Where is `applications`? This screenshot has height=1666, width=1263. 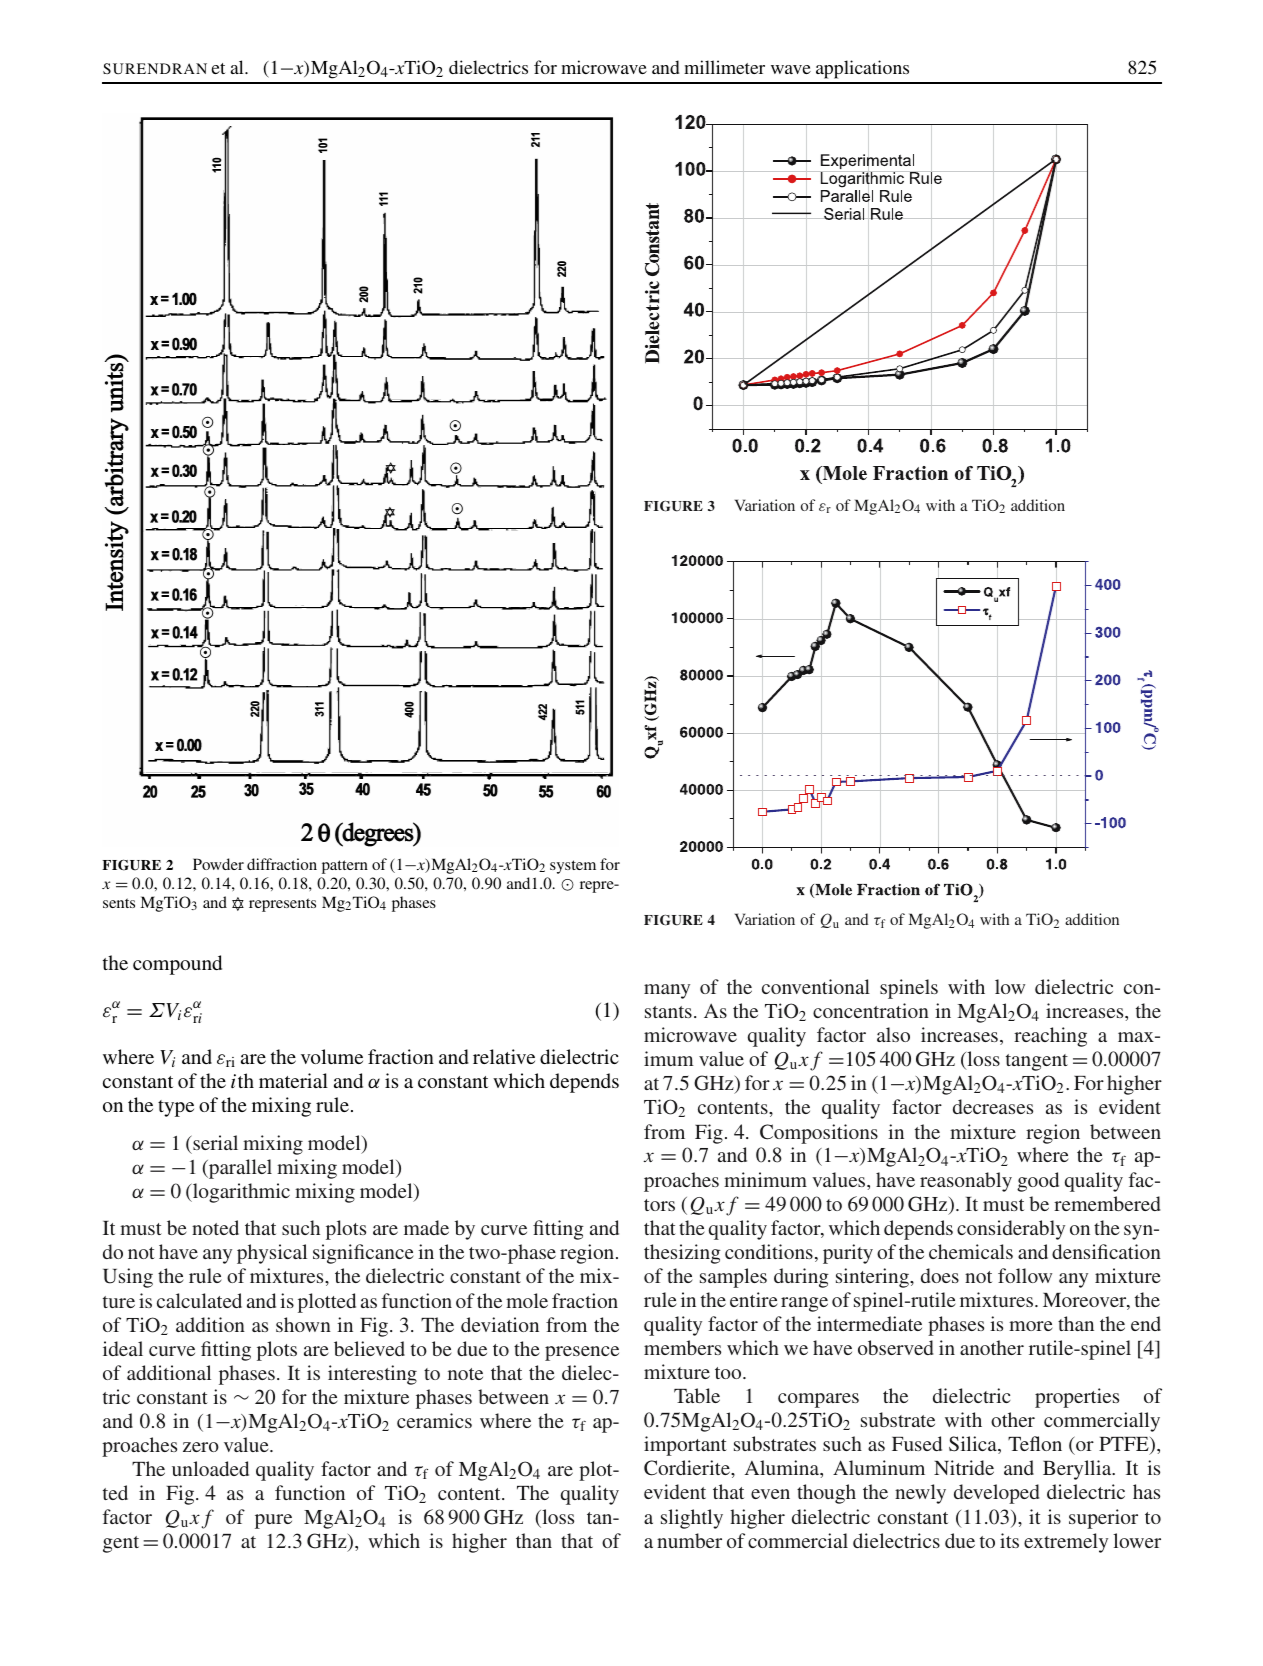 applications is located at coordinates (862, 69).
